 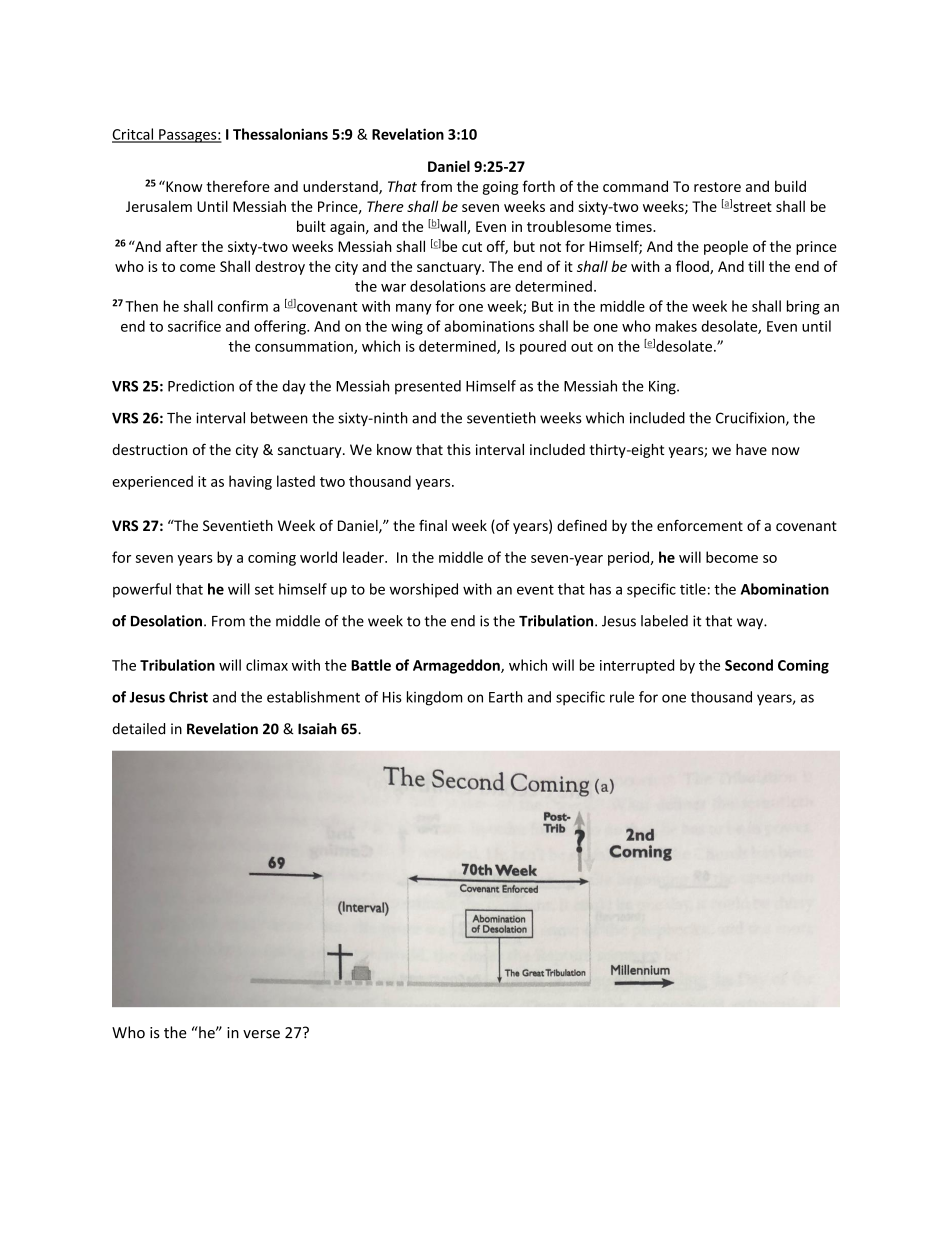 I want to click on restore, so click(x=717, y=187).
